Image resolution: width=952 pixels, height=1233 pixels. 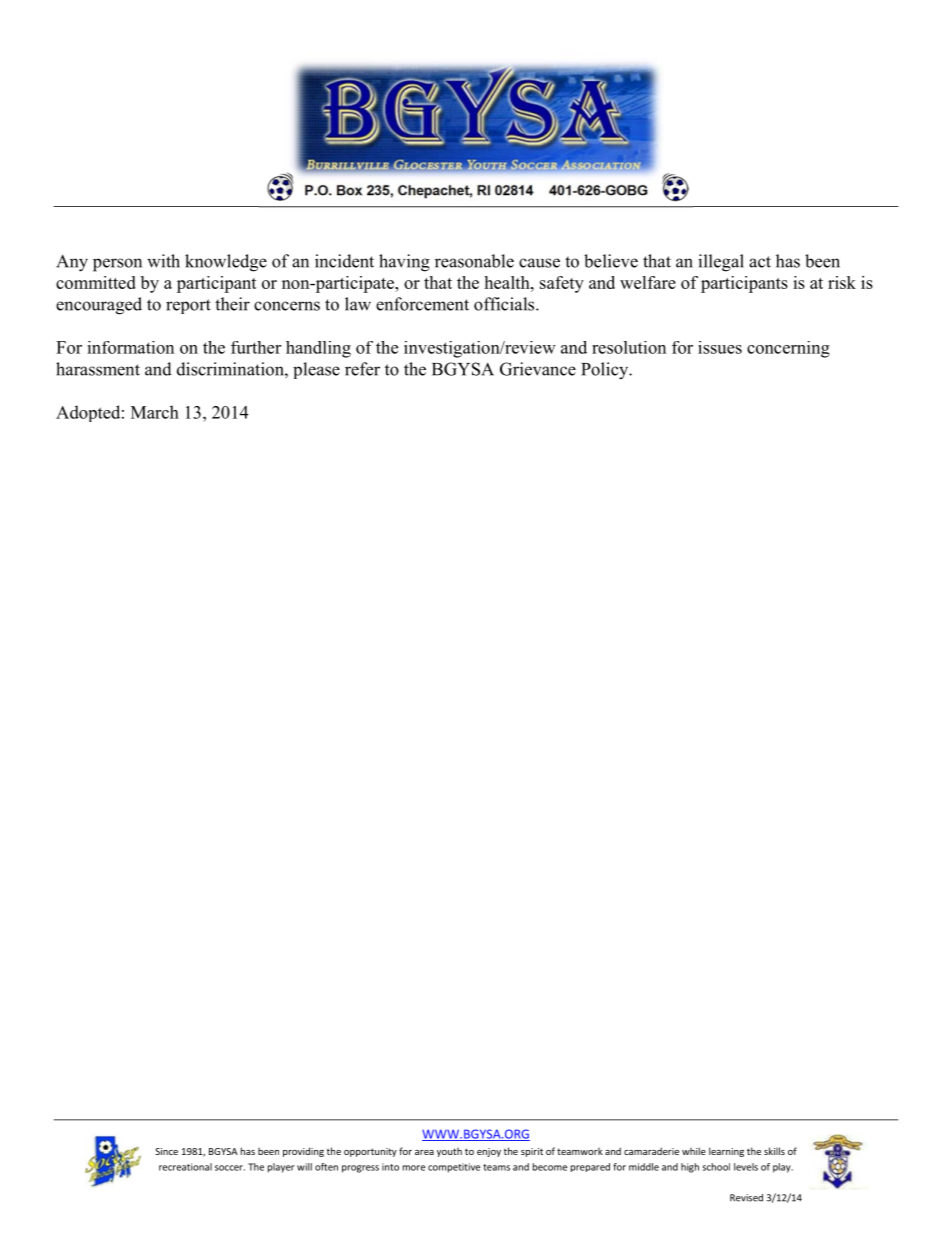 I want to click on Grievance, so click(x=538, y=369).
